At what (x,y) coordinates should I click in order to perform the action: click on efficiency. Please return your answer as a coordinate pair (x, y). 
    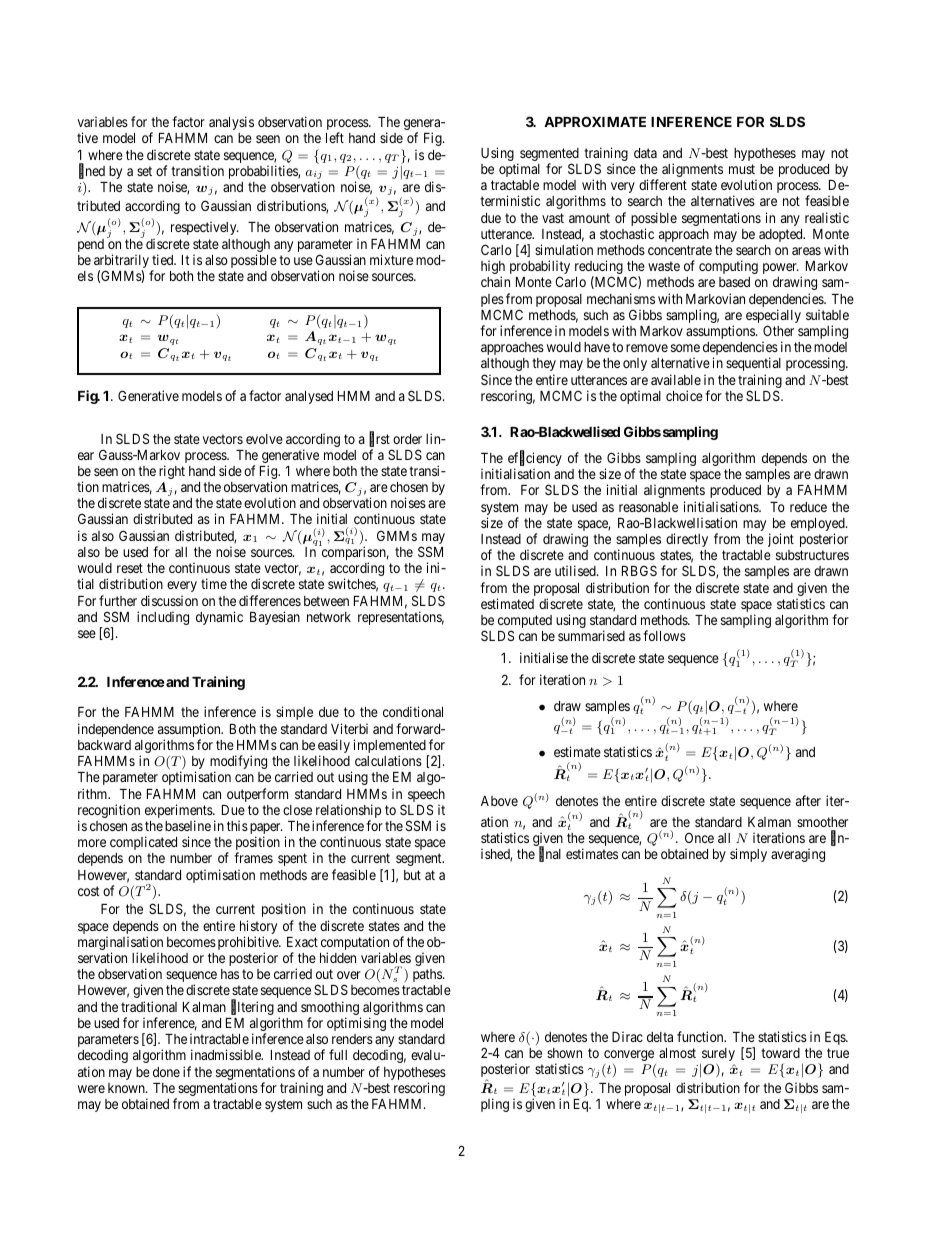
    Looking at the image, I should click on (535, 460).
